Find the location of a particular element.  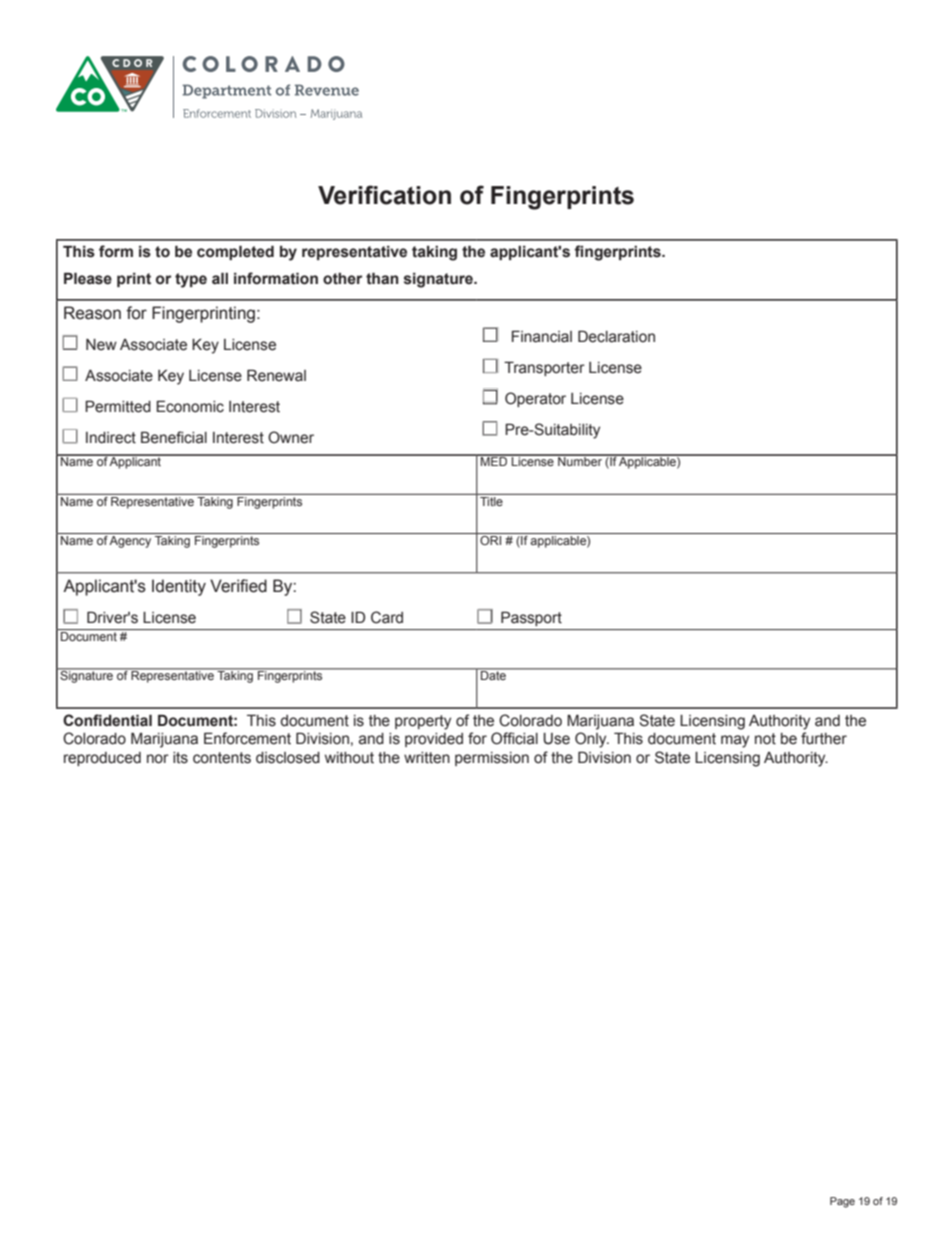

Beneficial is located at coordinates (174, 437).
